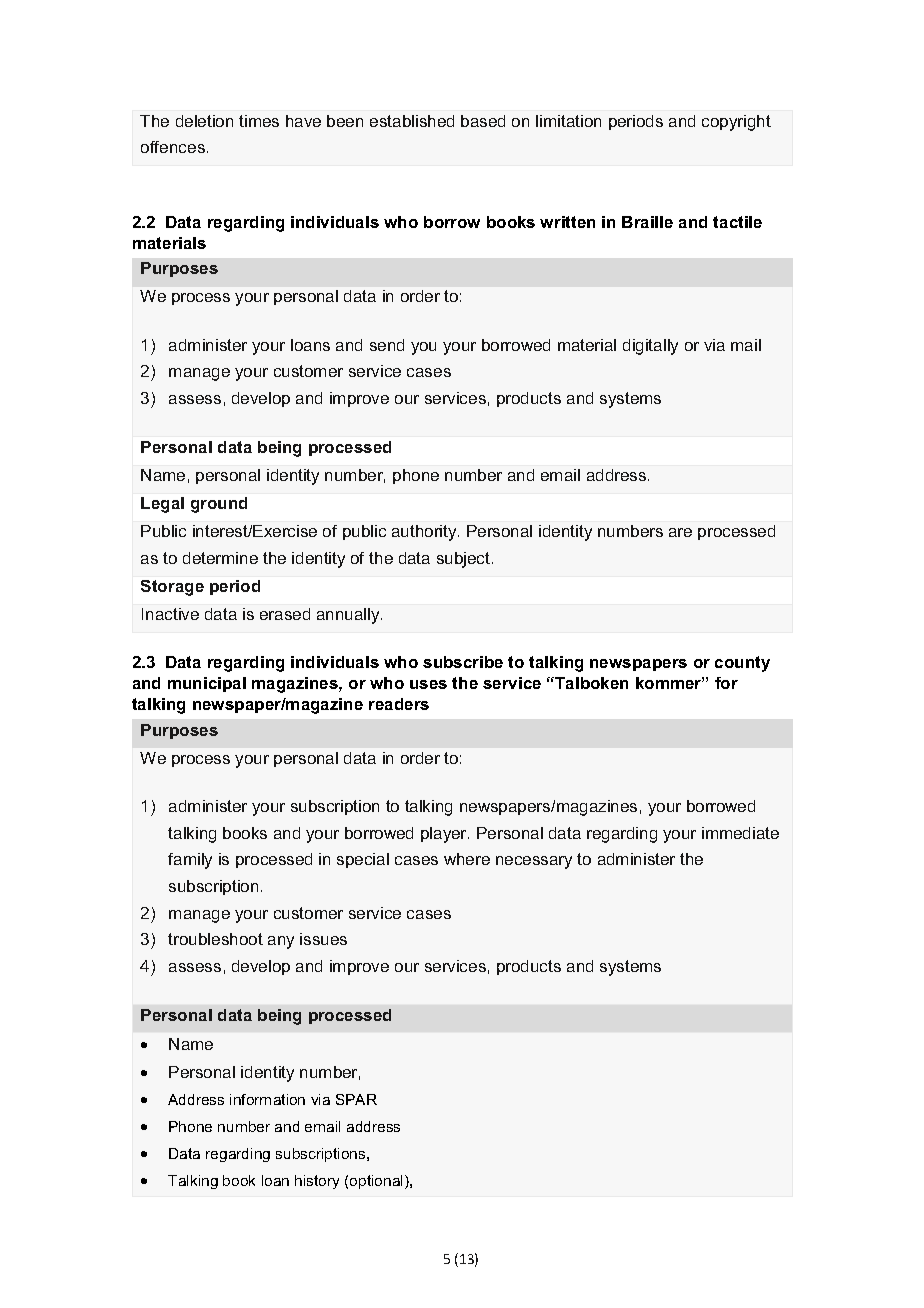 This page has height=1308, width=924. Describe the element at coordinates (215, 939) in the page. I see `troubleshoot` at that location.
